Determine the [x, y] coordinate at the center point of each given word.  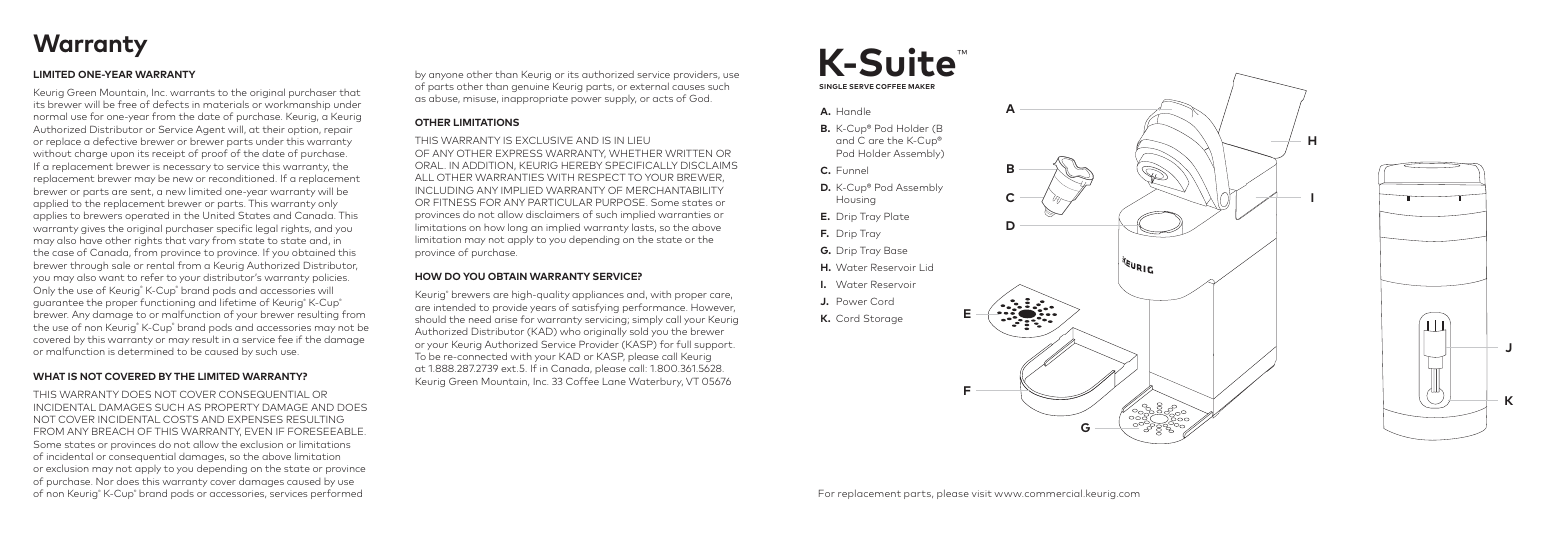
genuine [530, 87]
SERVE [861, 86]
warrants [192, 93]
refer [152, 277]
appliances [598, 295]
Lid [926, 267]
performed [336, 494]
